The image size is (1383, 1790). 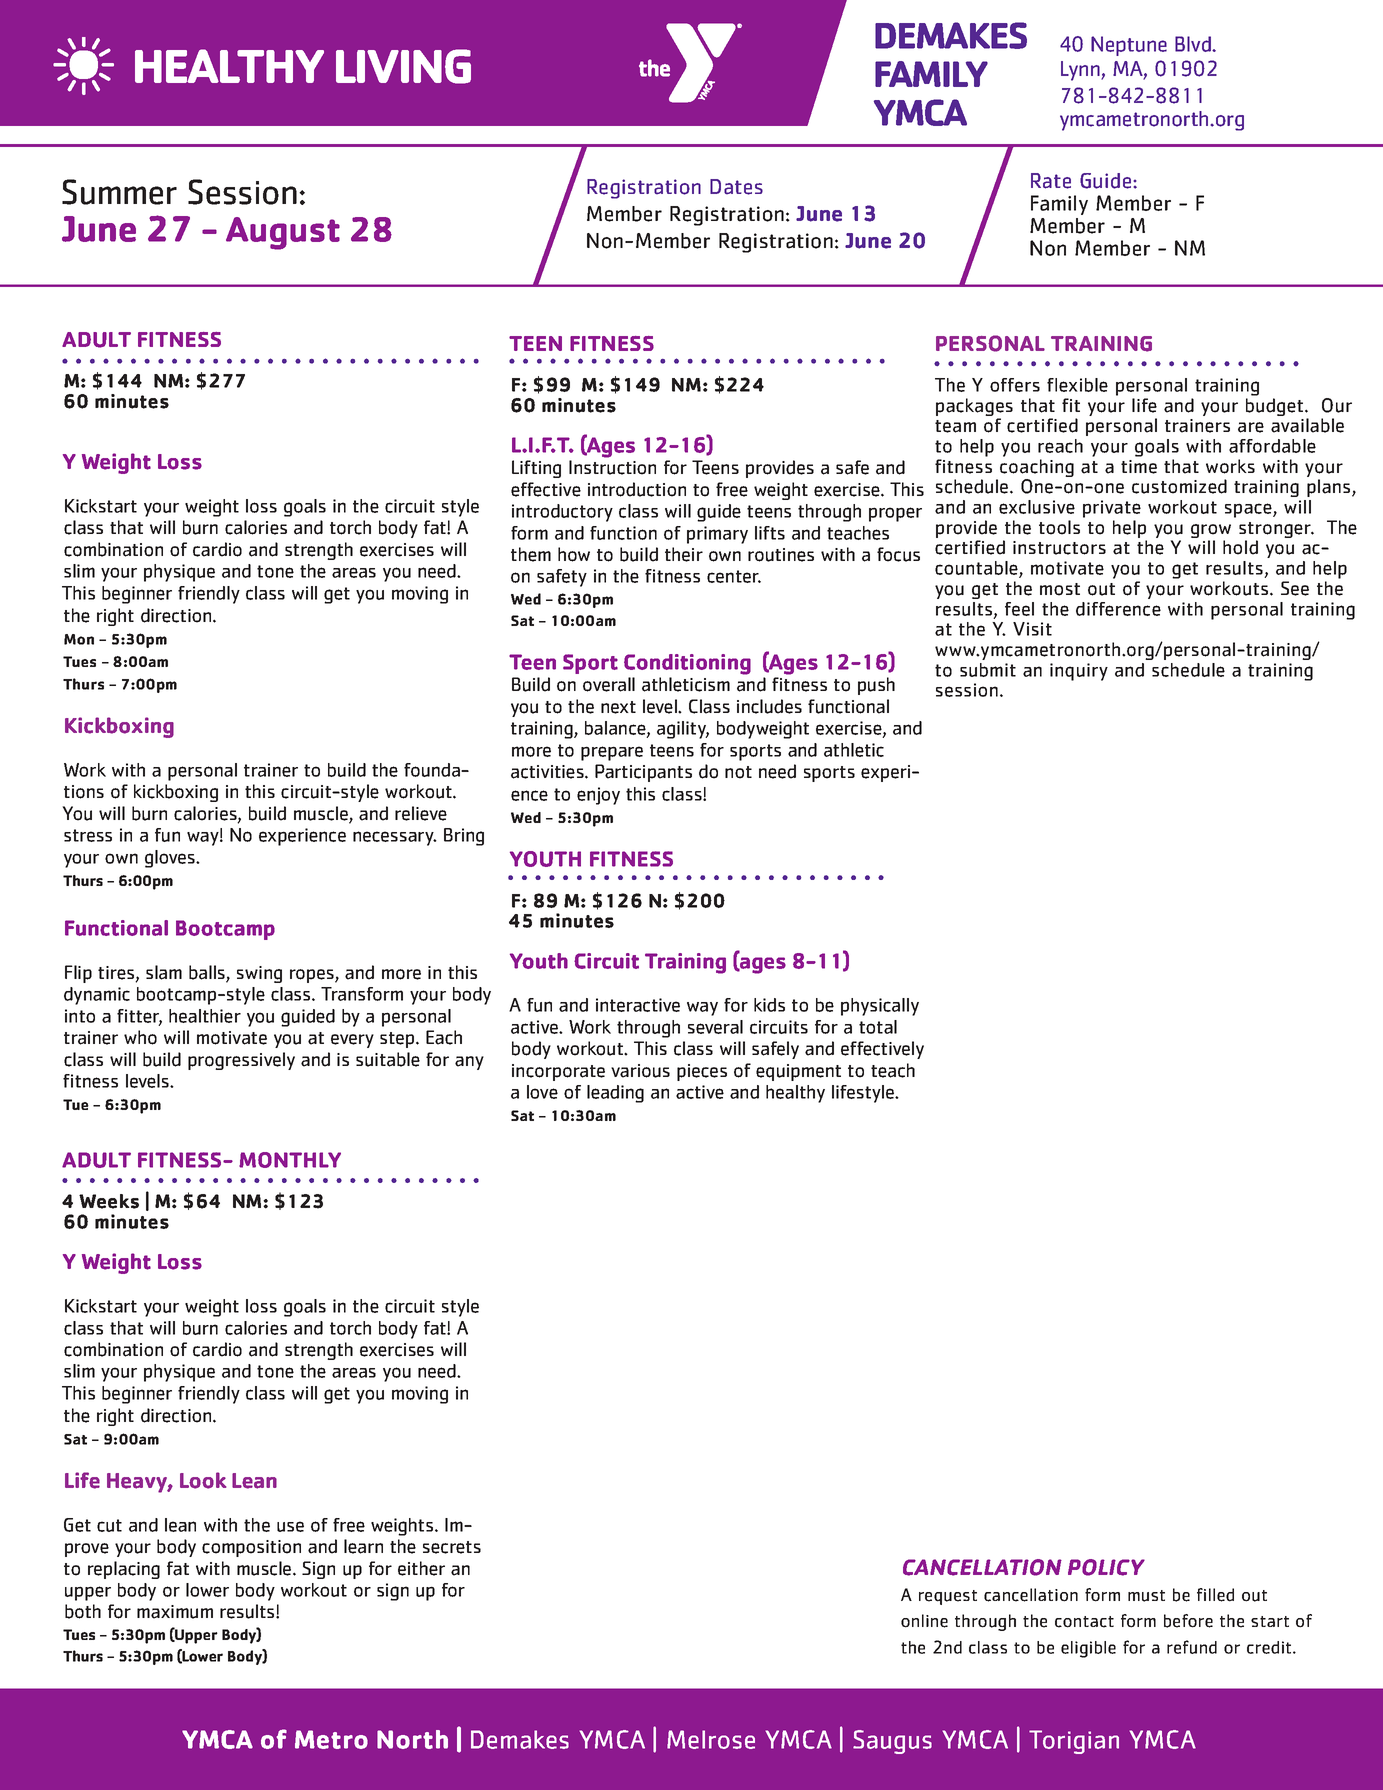 What do you see at coordinates (1192, 1647) in the image?
I see `refund` at bounding box center [1192, 1647].
